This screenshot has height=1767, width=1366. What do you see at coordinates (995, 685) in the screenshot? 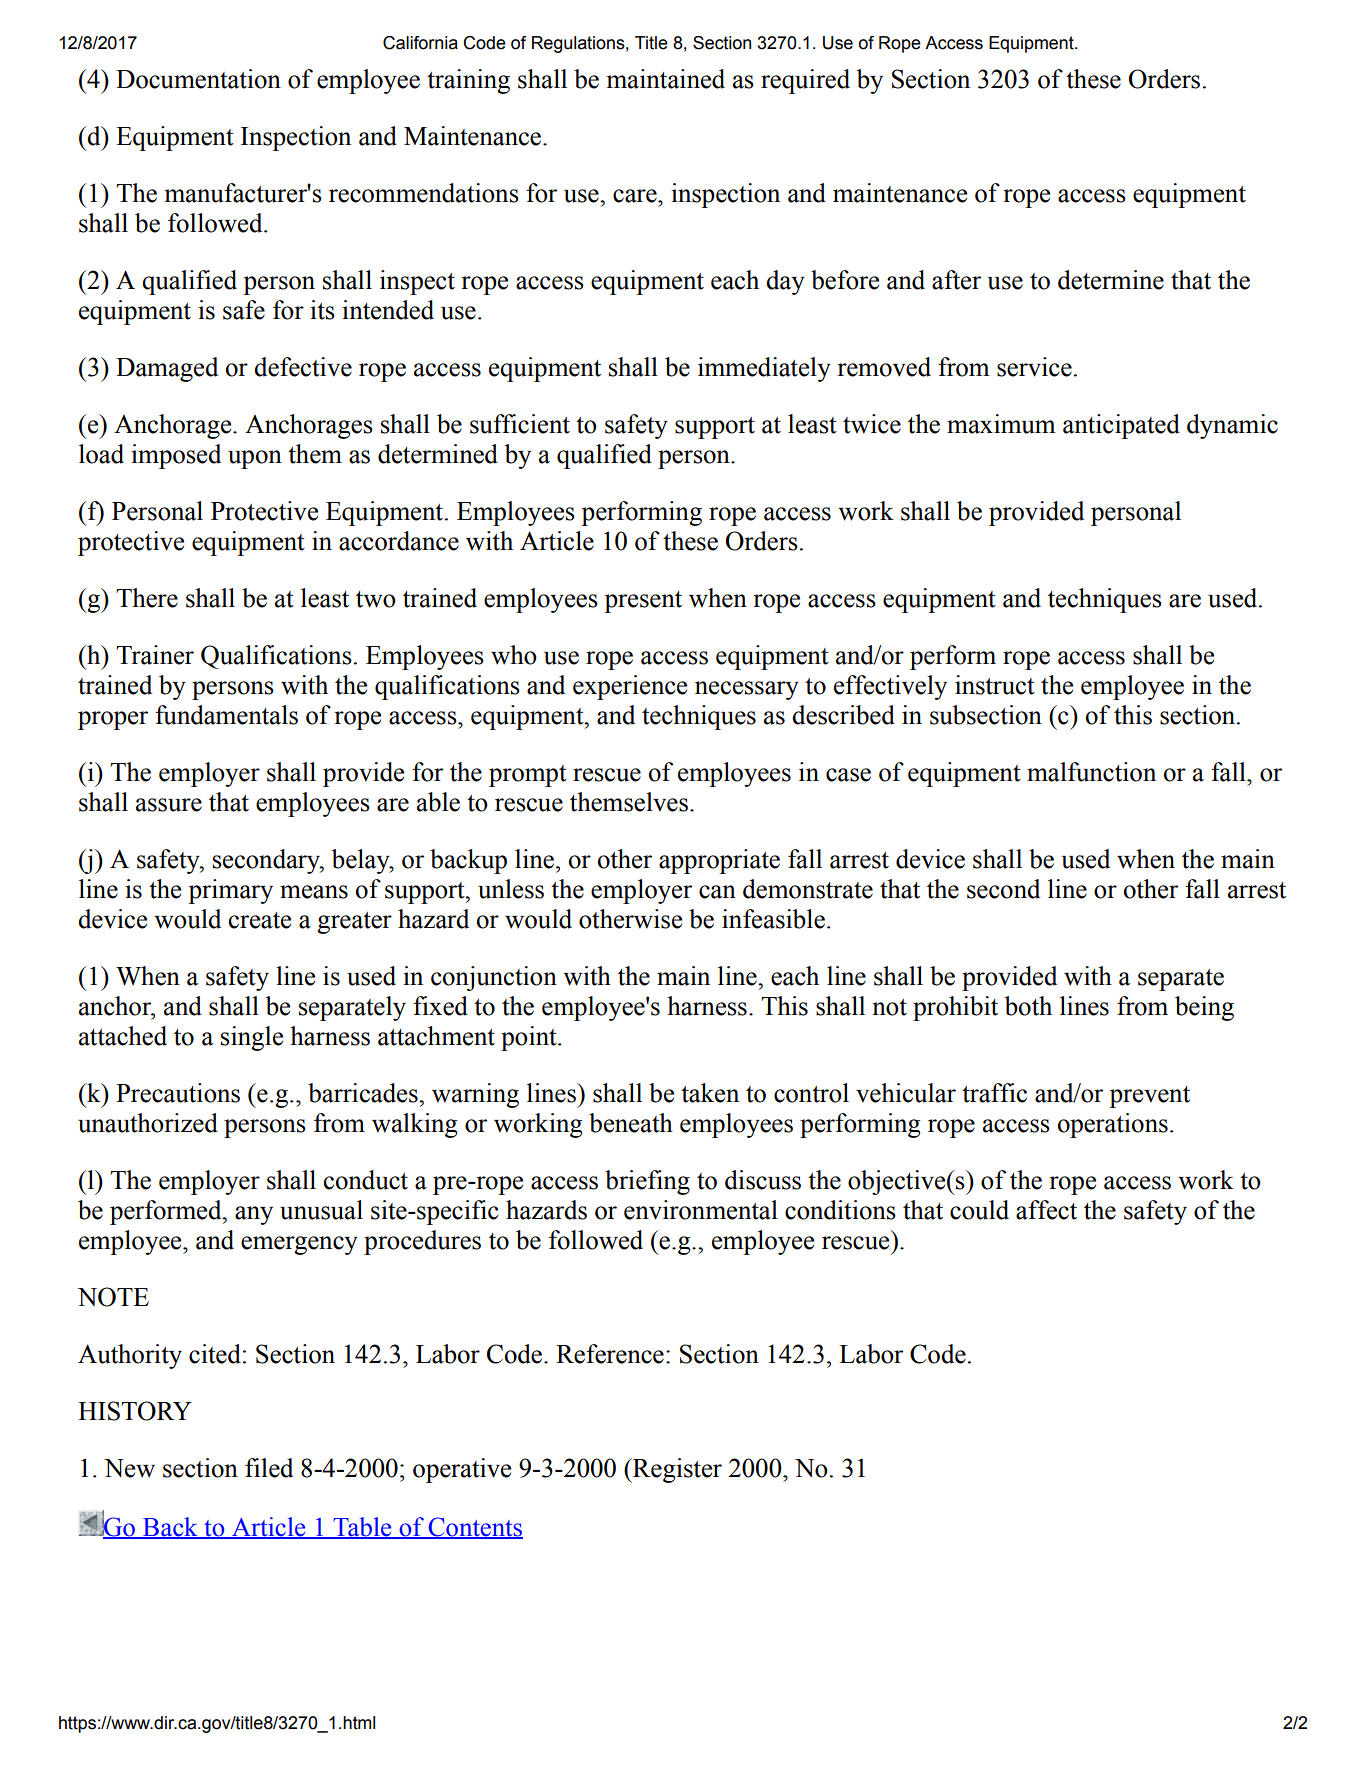
I see `instruct` at bounding box center [995, 685].
